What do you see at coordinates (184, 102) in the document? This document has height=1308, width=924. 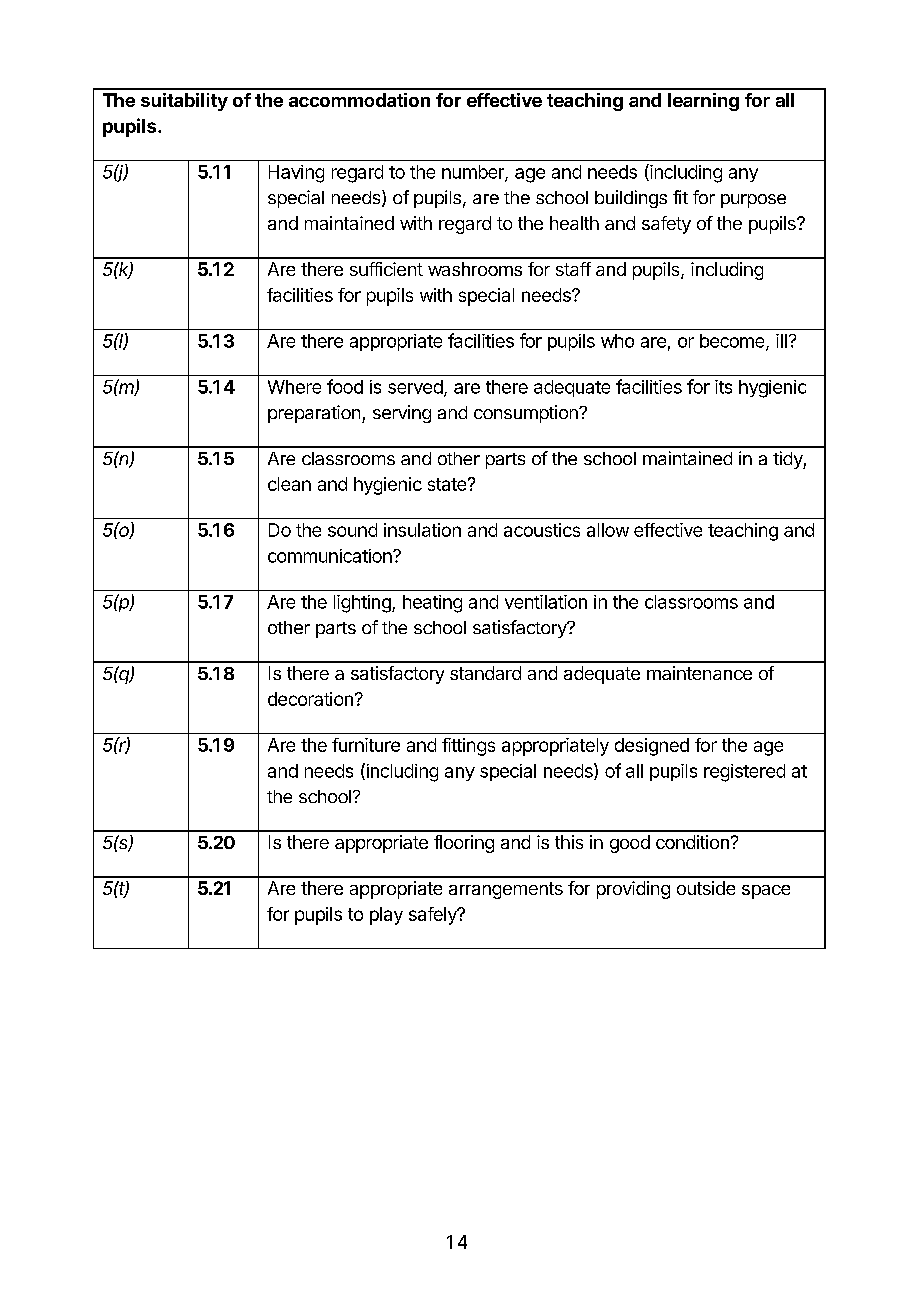 I see `suitability` at bounding box center [184, 102].
